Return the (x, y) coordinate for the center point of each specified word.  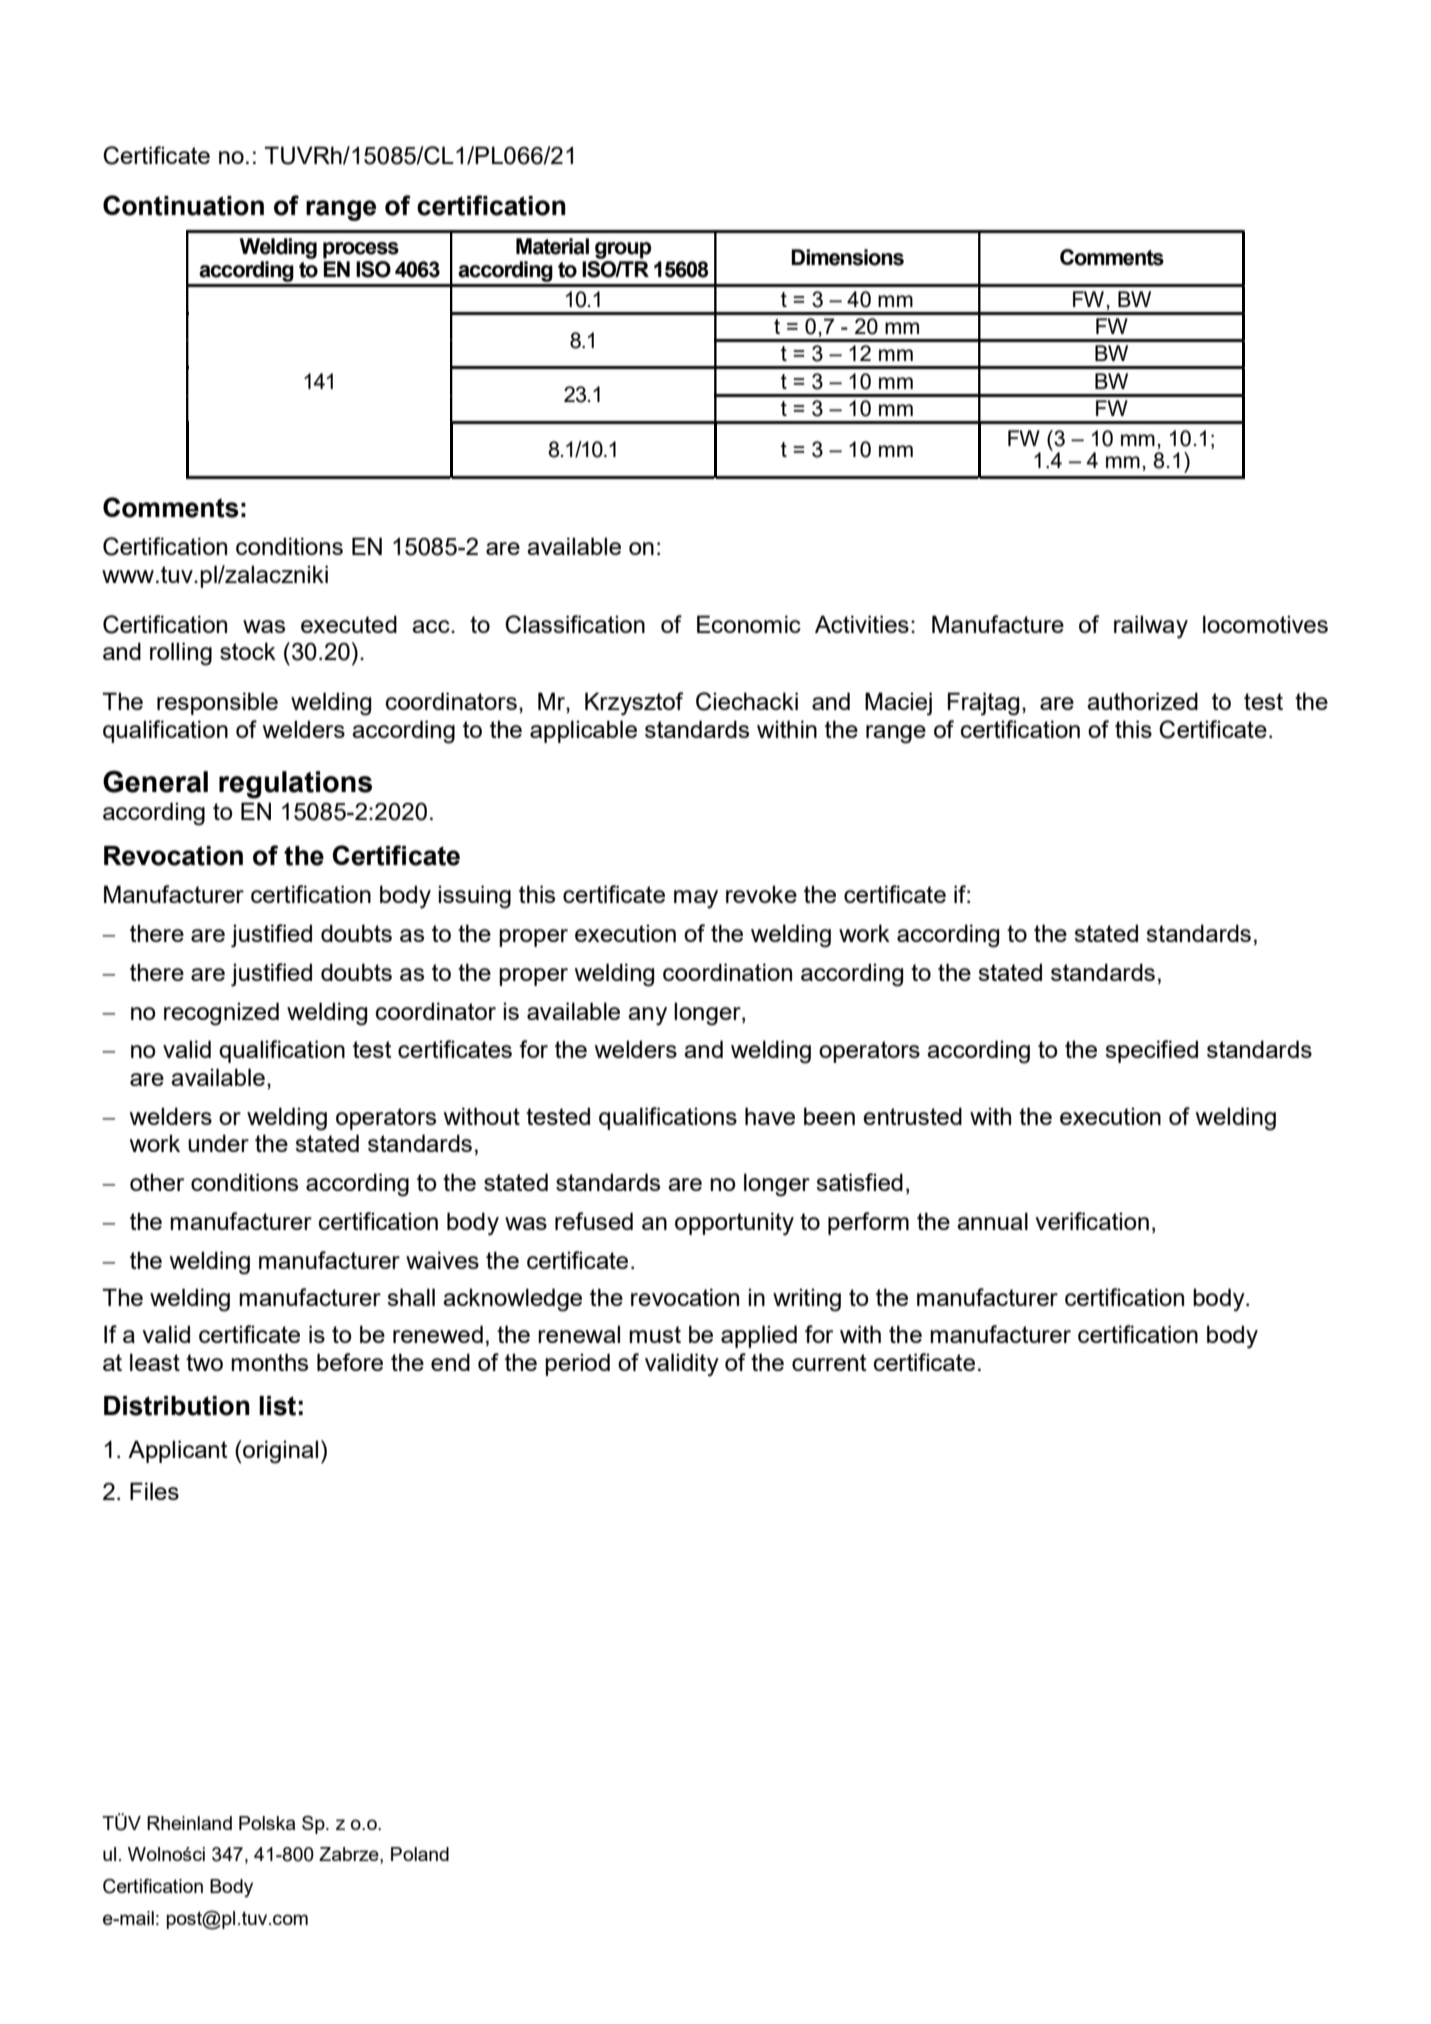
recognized (221, 1014)
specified (1151, 1051)
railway (1151, 627)
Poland (420, 1854)
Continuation (183, 205)
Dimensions (847, 257)
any (647, 1016)
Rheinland (189, 1823)
